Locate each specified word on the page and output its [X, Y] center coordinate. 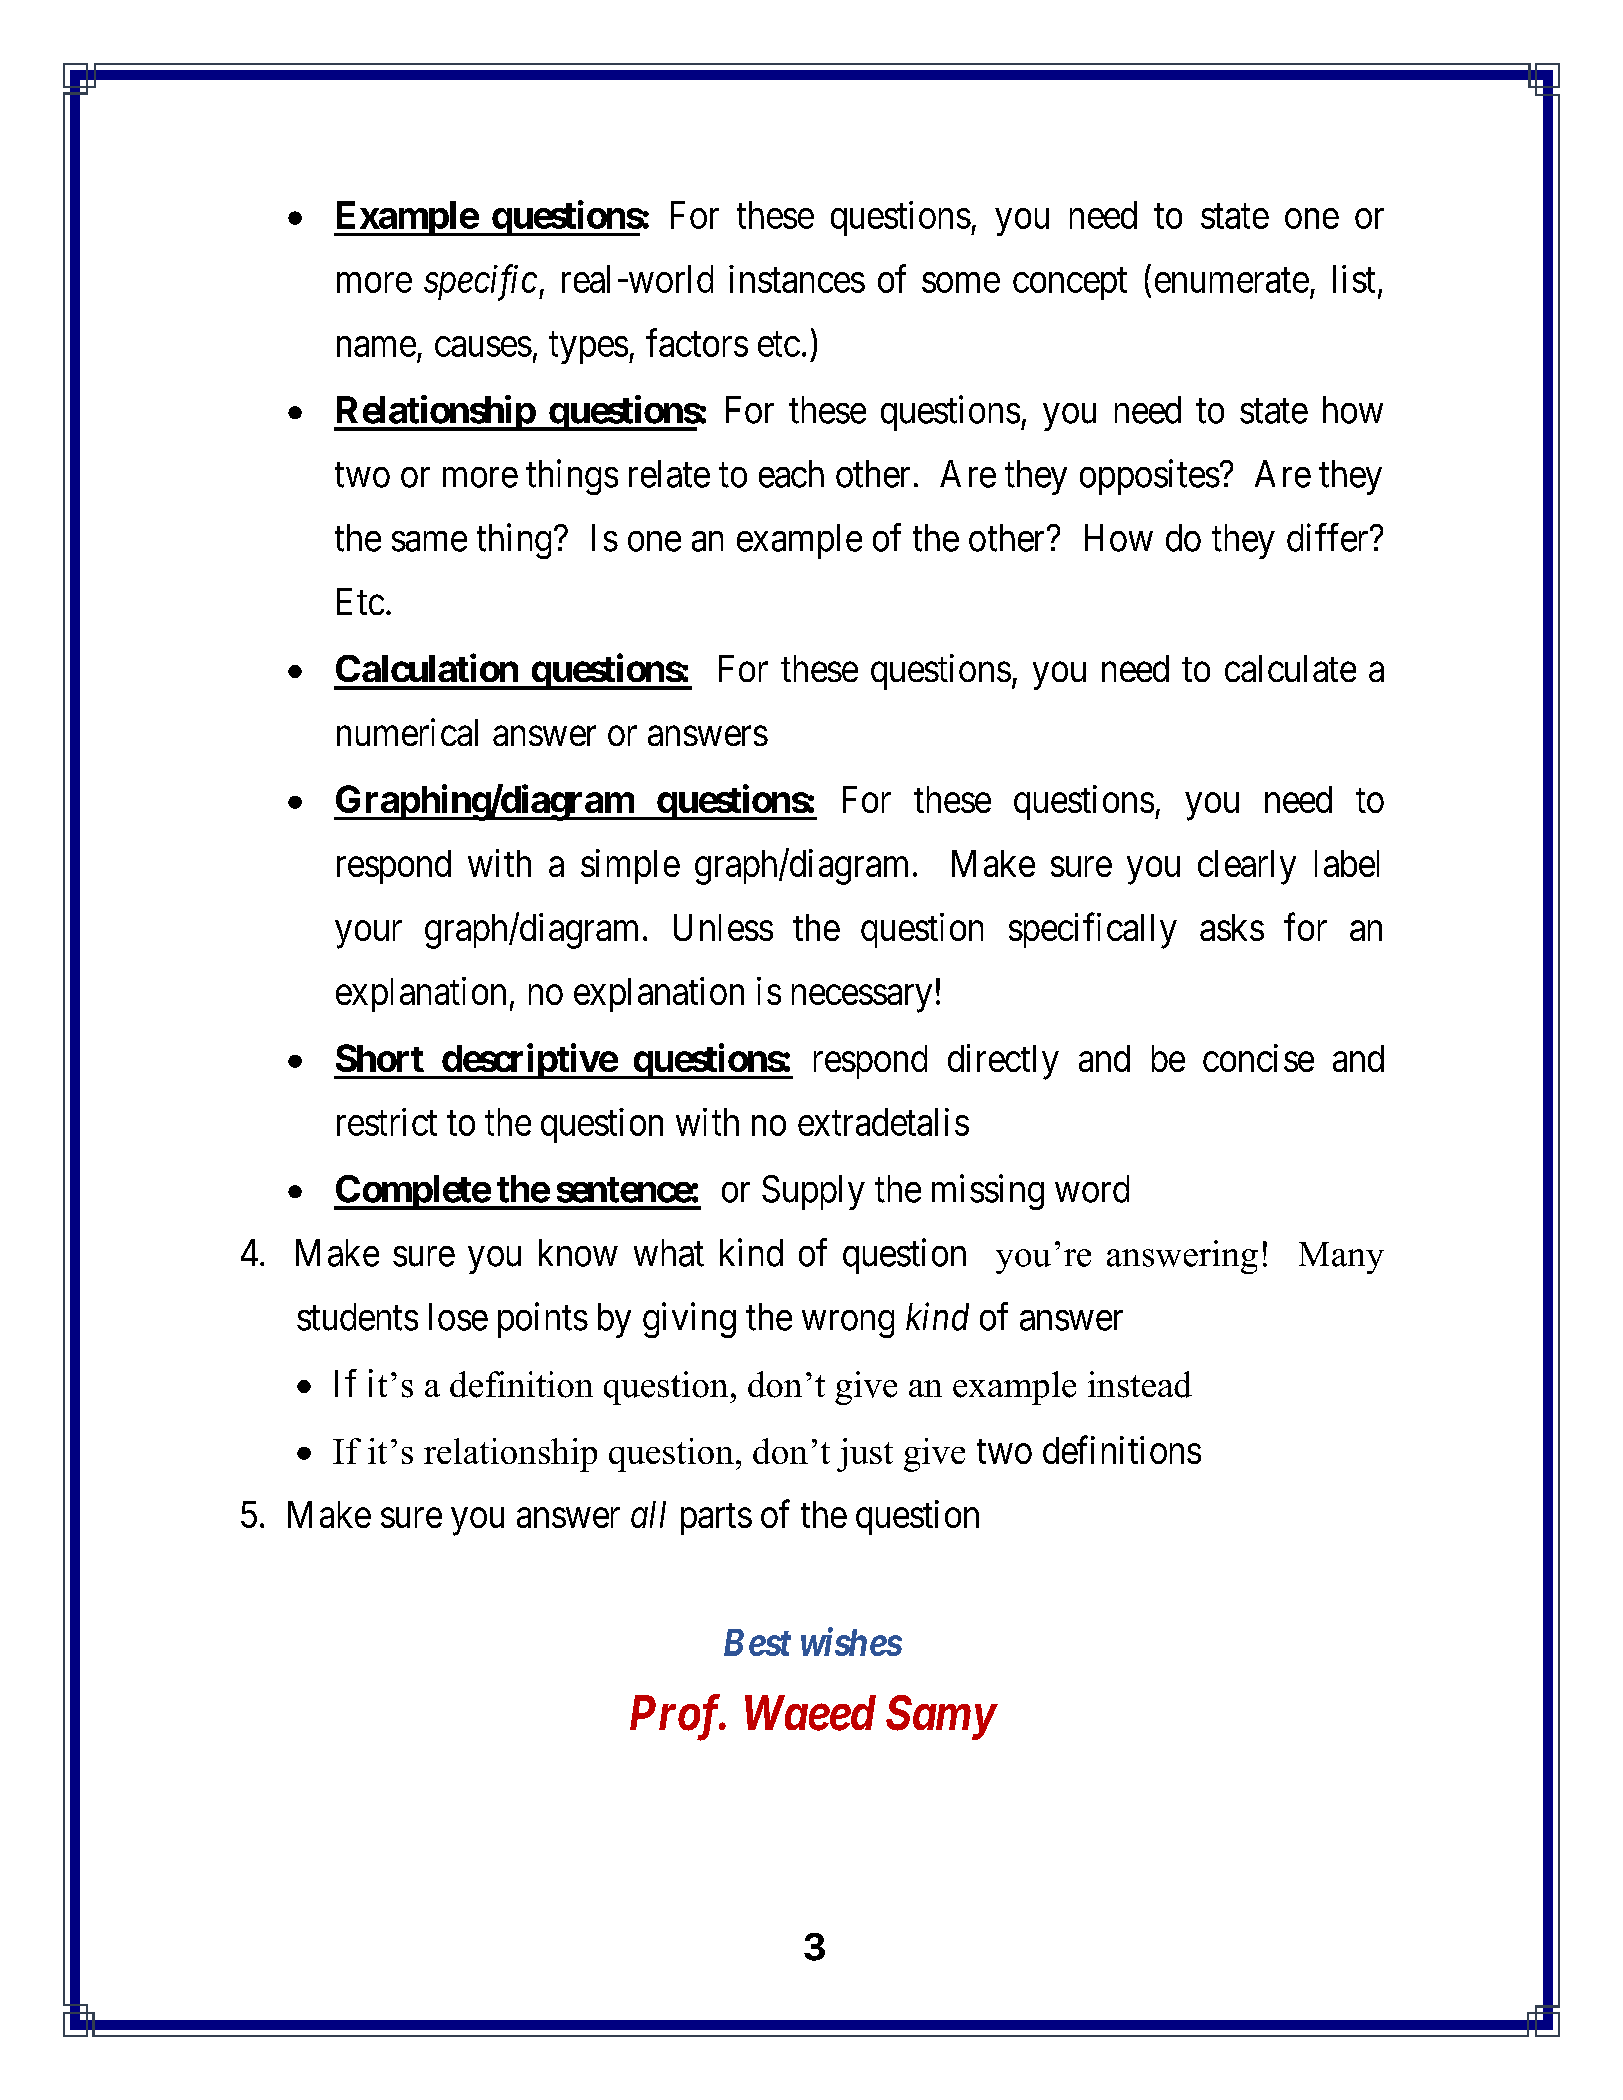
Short [380, 1058]
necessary [862, 999]
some [961, 283]
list [1354, 279]
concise [1258, 1058]
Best [757, 1642]
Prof [677, 1717]
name [376, 347]
